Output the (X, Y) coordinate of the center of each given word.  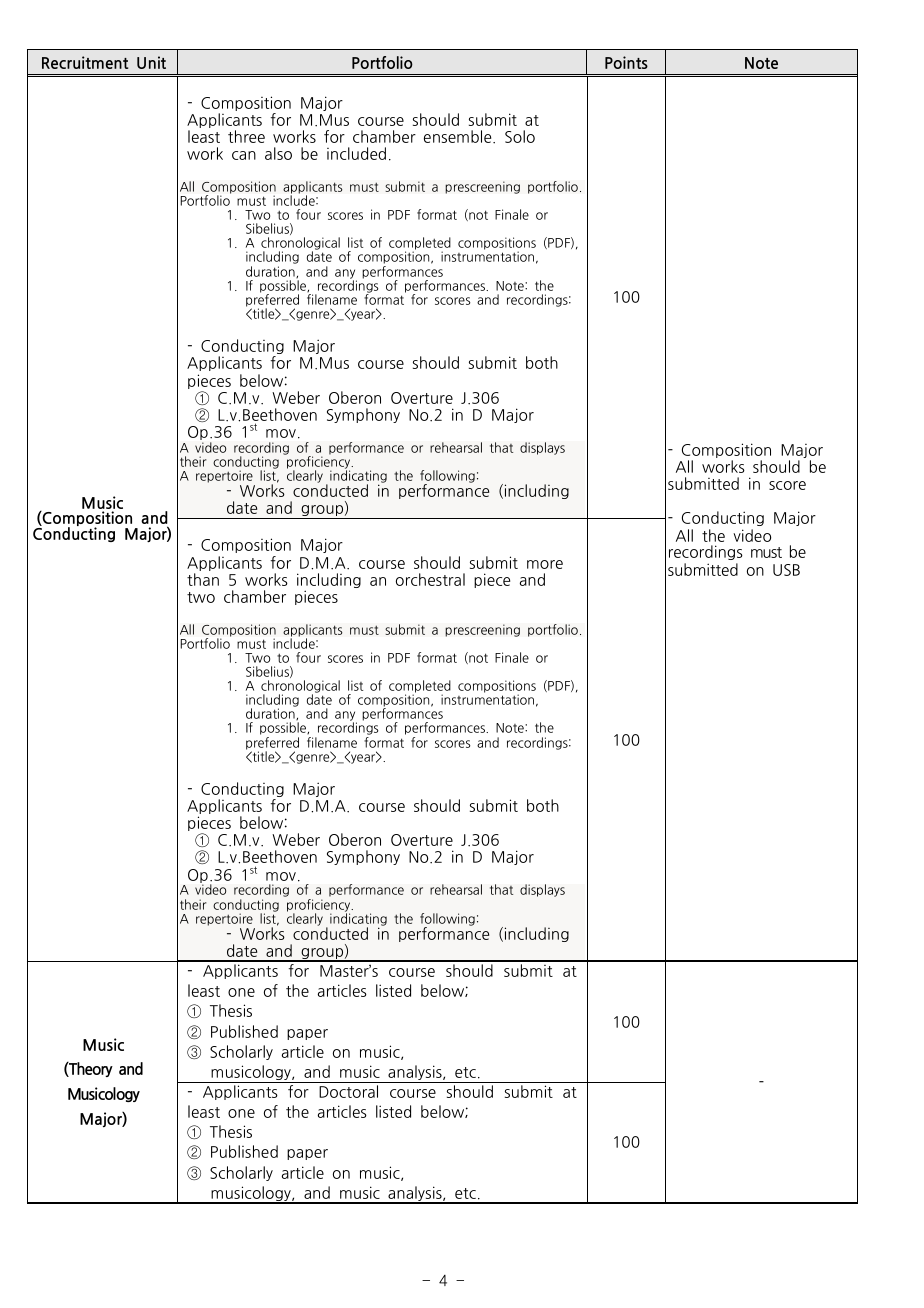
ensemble (459, 136)
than (203, 579)
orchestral (430, 579)
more (545, 564)
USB (786, 570)
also (278, 153)
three (246, 136)
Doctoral (348, 1091)
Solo (520, 136)
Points (626, 62)
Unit (151, 62)
